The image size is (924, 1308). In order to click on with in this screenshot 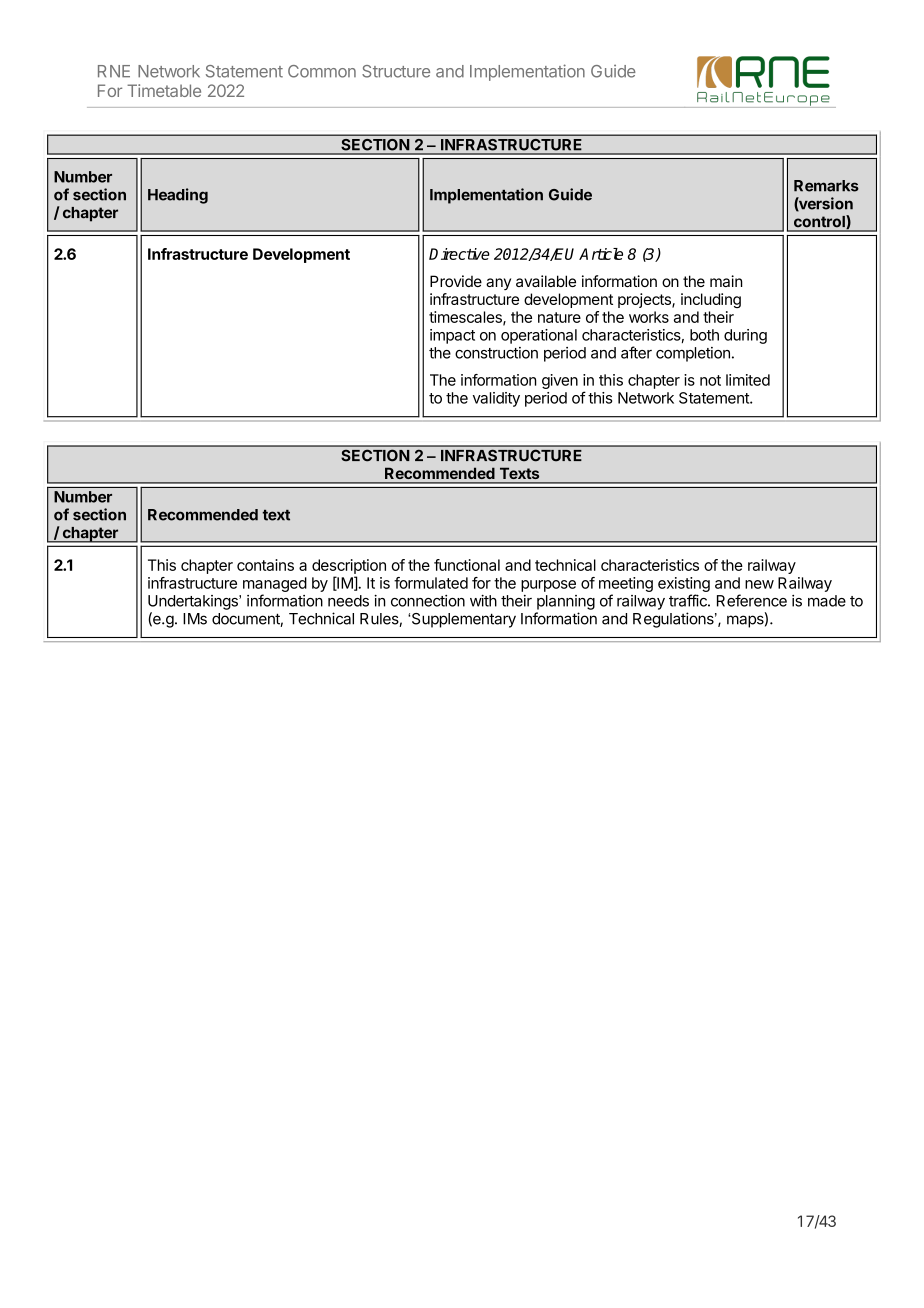, I will do `click(483, 601)`.
